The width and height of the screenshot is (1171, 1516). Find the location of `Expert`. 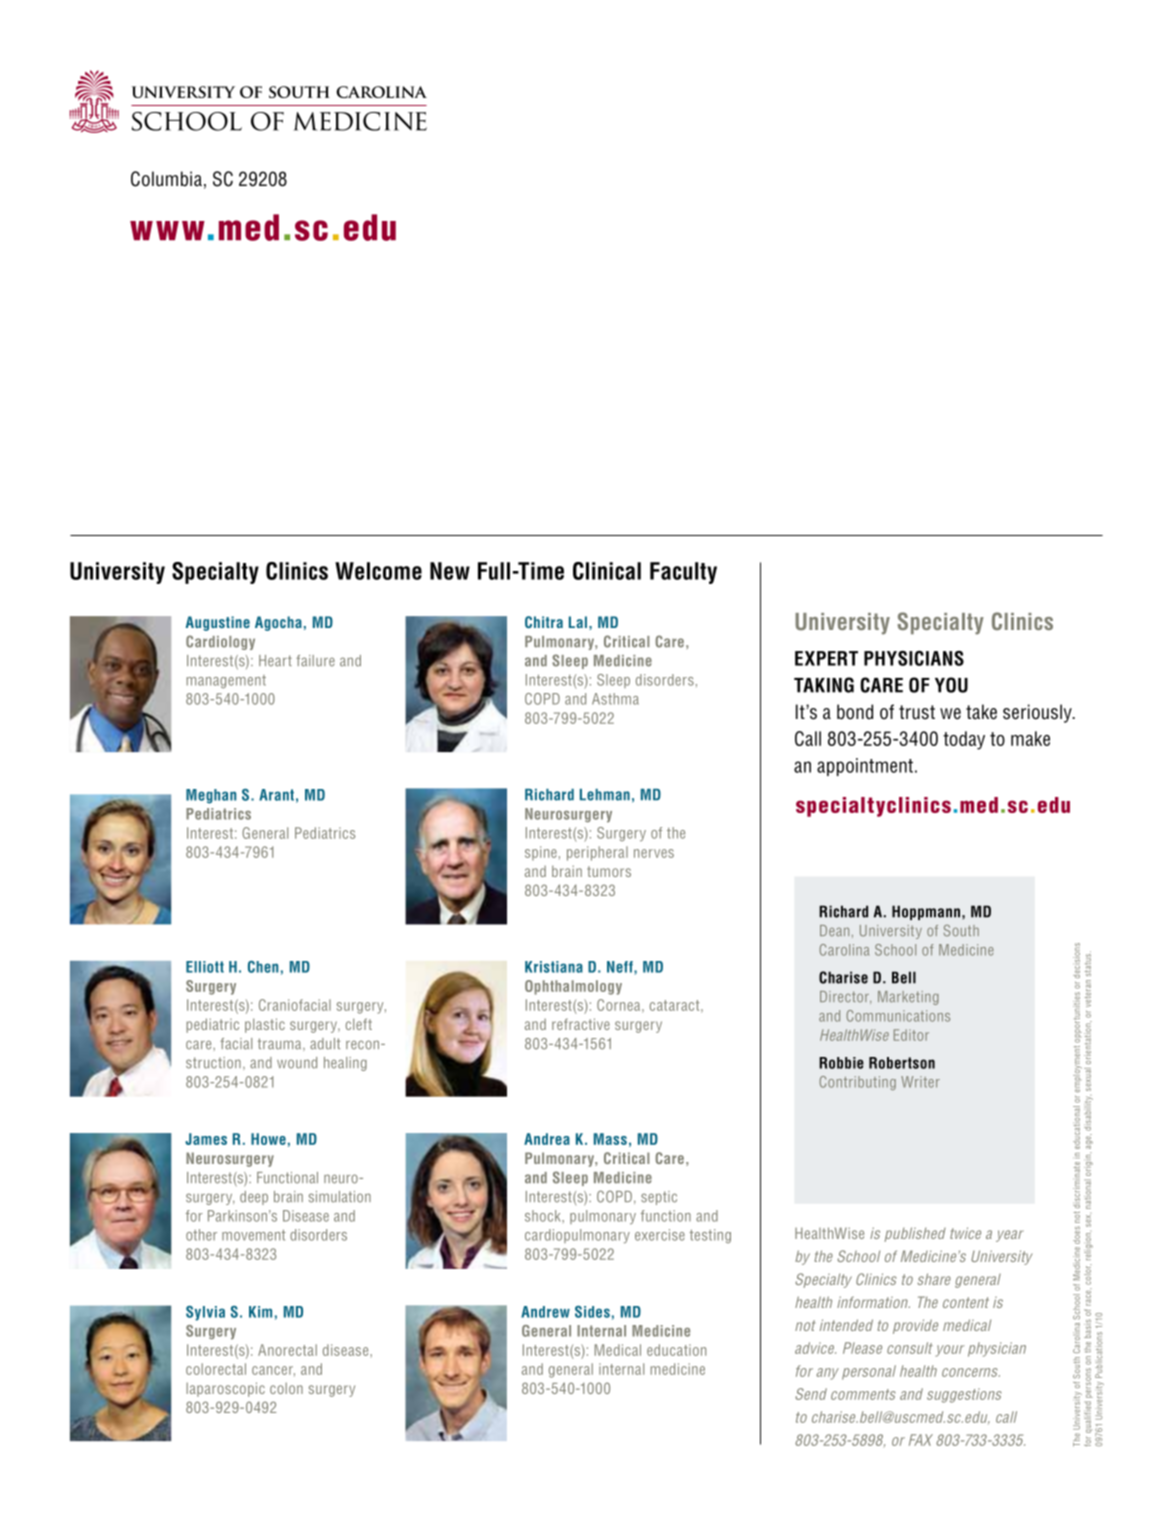

Expert is located at coordinates (826, 658).
